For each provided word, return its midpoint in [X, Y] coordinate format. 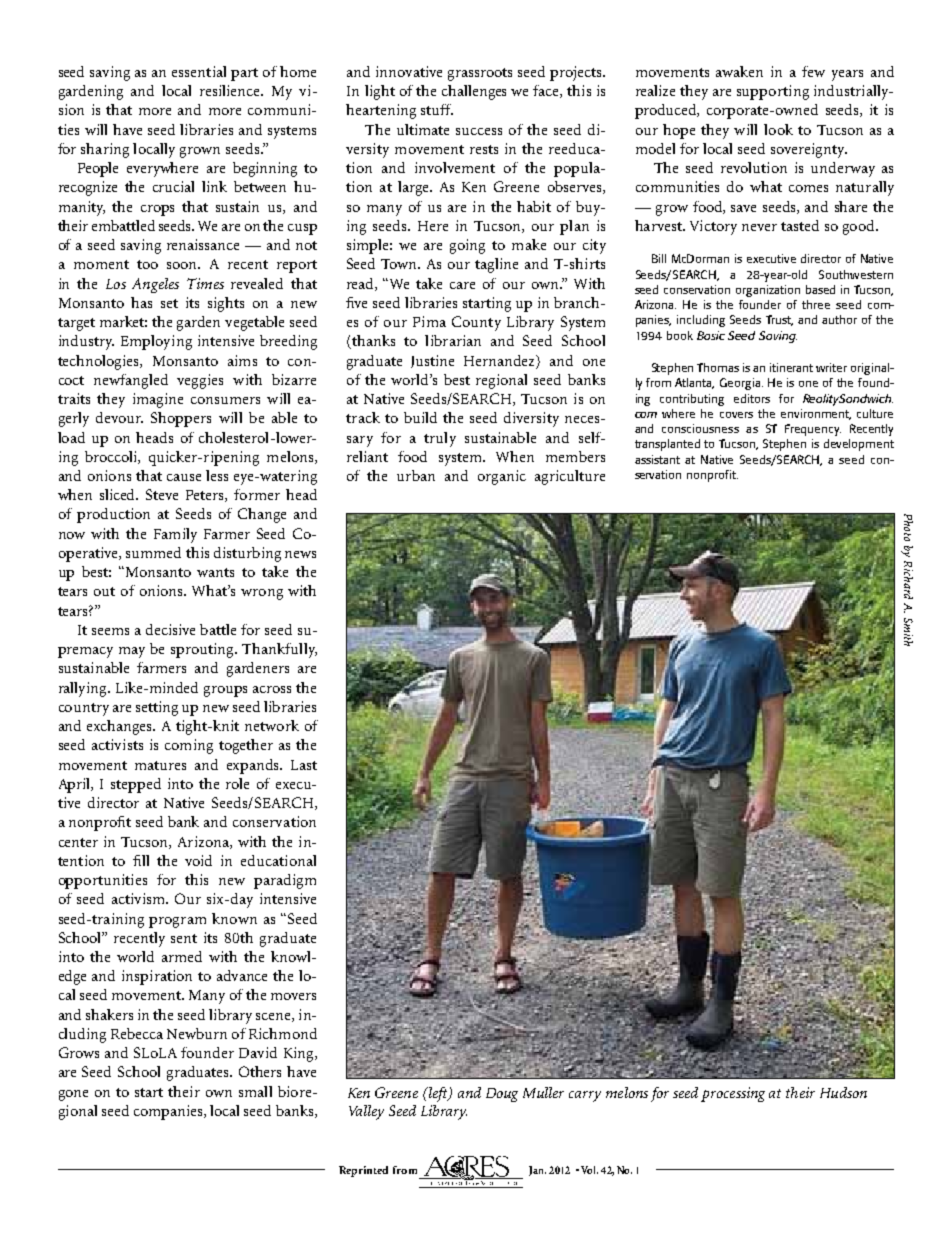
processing [733, 1094]
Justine [432, 361]
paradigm [285, 881]
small [255, 1091]
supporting [773, 92]
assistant [657, 459]
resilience [231, 90]
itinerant [791, 367]
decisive [170, 629]
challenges [474, 92]
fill [141, 860]
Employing [156, 342]
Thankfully [279, 650]
